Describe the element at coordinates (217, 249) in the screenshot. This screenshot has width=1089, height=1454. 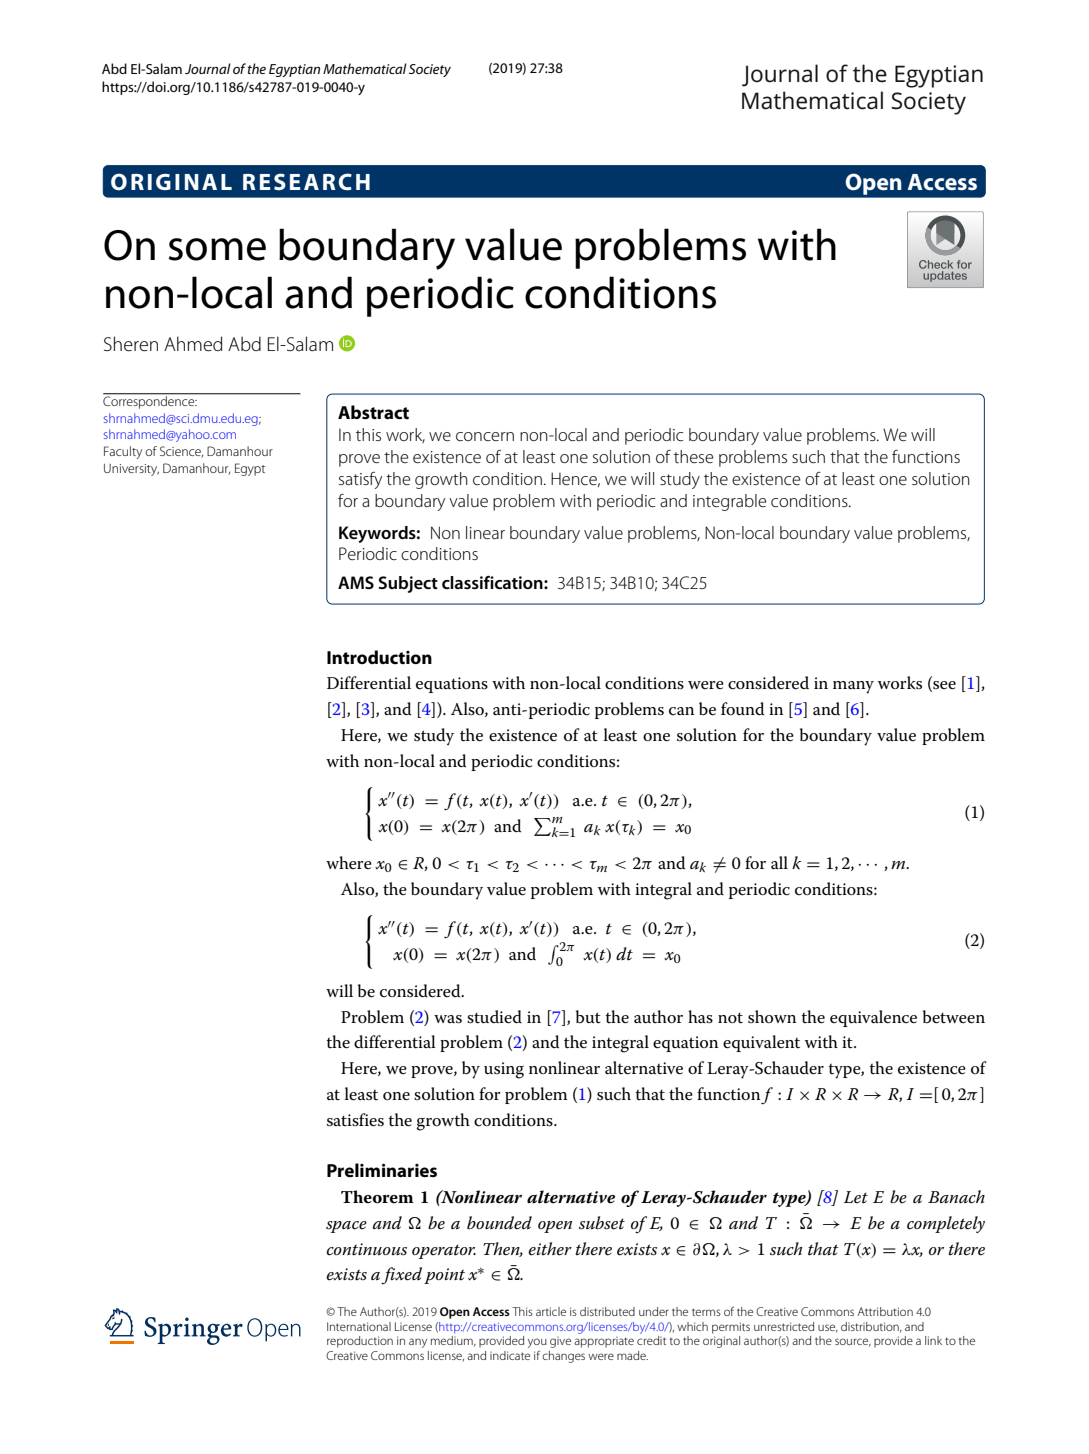
I see `some` at that location.
